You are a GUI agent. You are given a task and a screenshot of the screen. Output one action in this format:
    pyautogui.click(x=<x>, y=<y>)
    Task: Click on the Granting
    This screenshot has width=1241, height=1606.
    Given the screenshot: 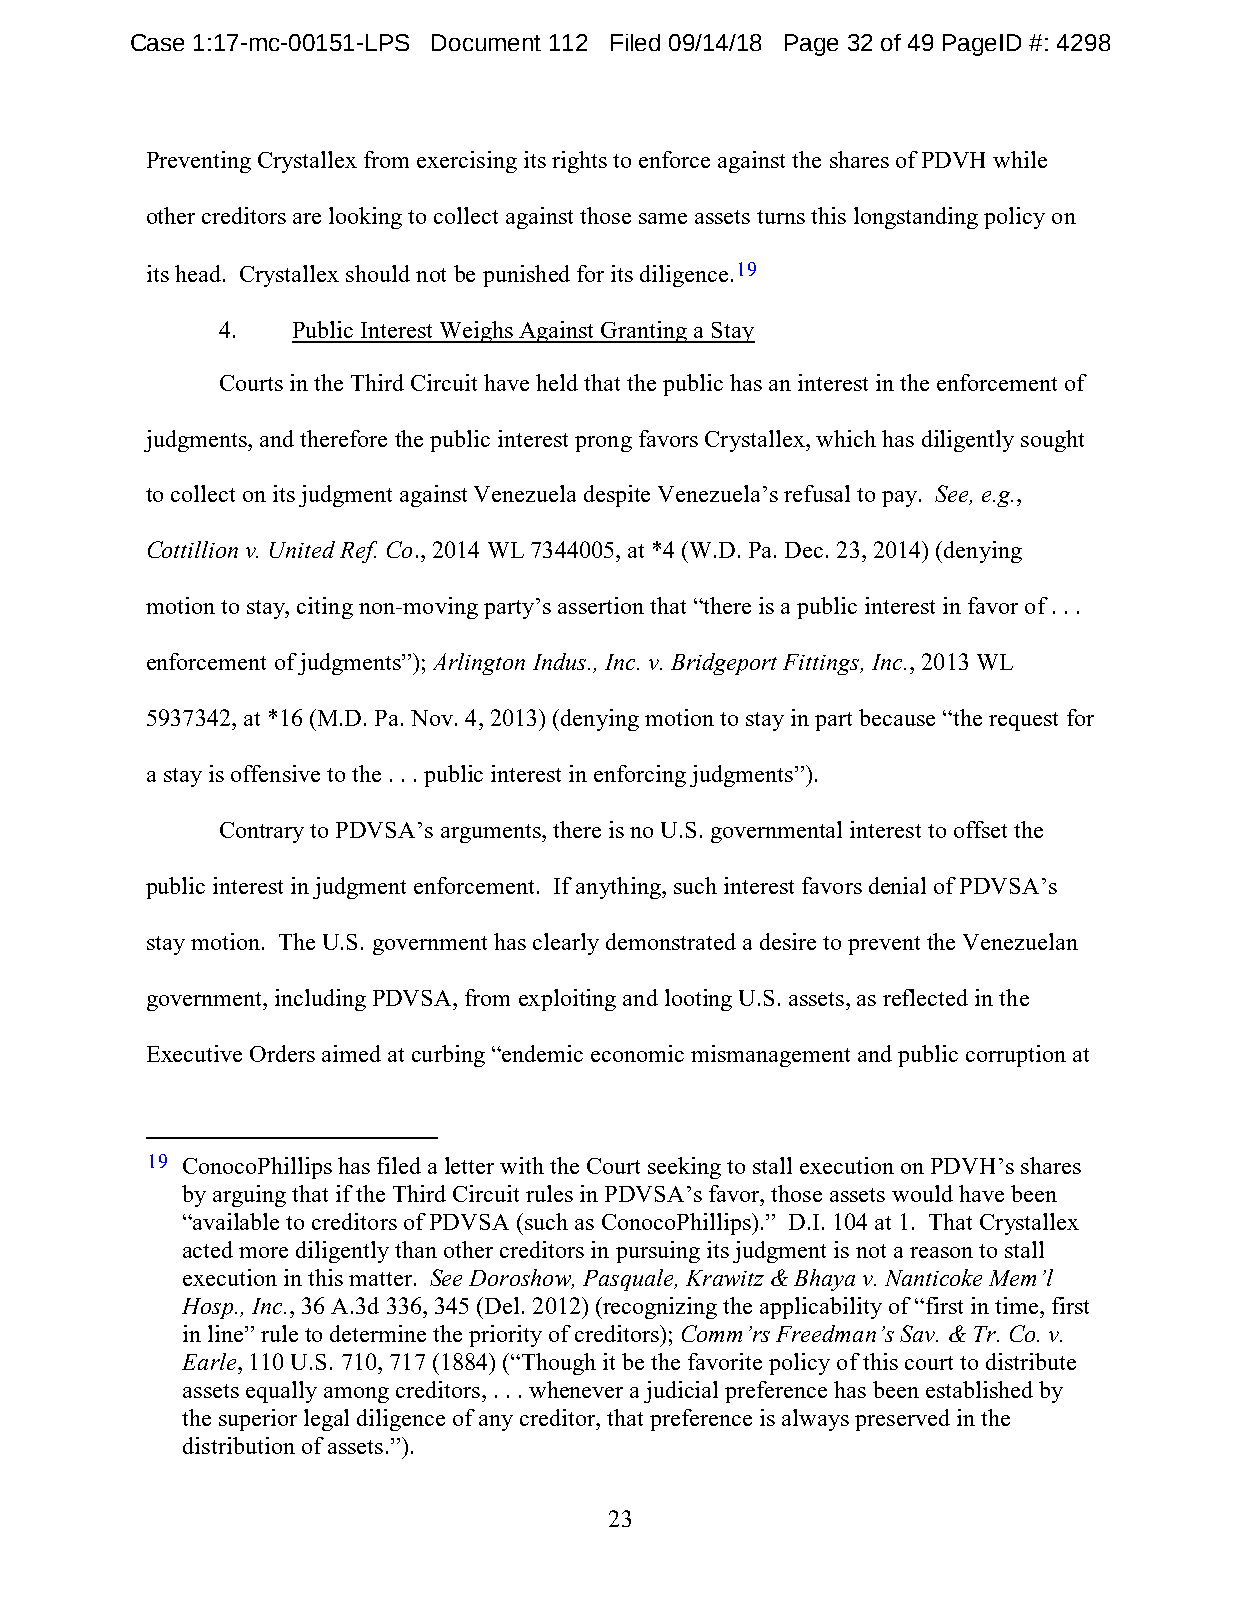 What is the action you would take?
    pyautogui.click(x=645, y=332)
